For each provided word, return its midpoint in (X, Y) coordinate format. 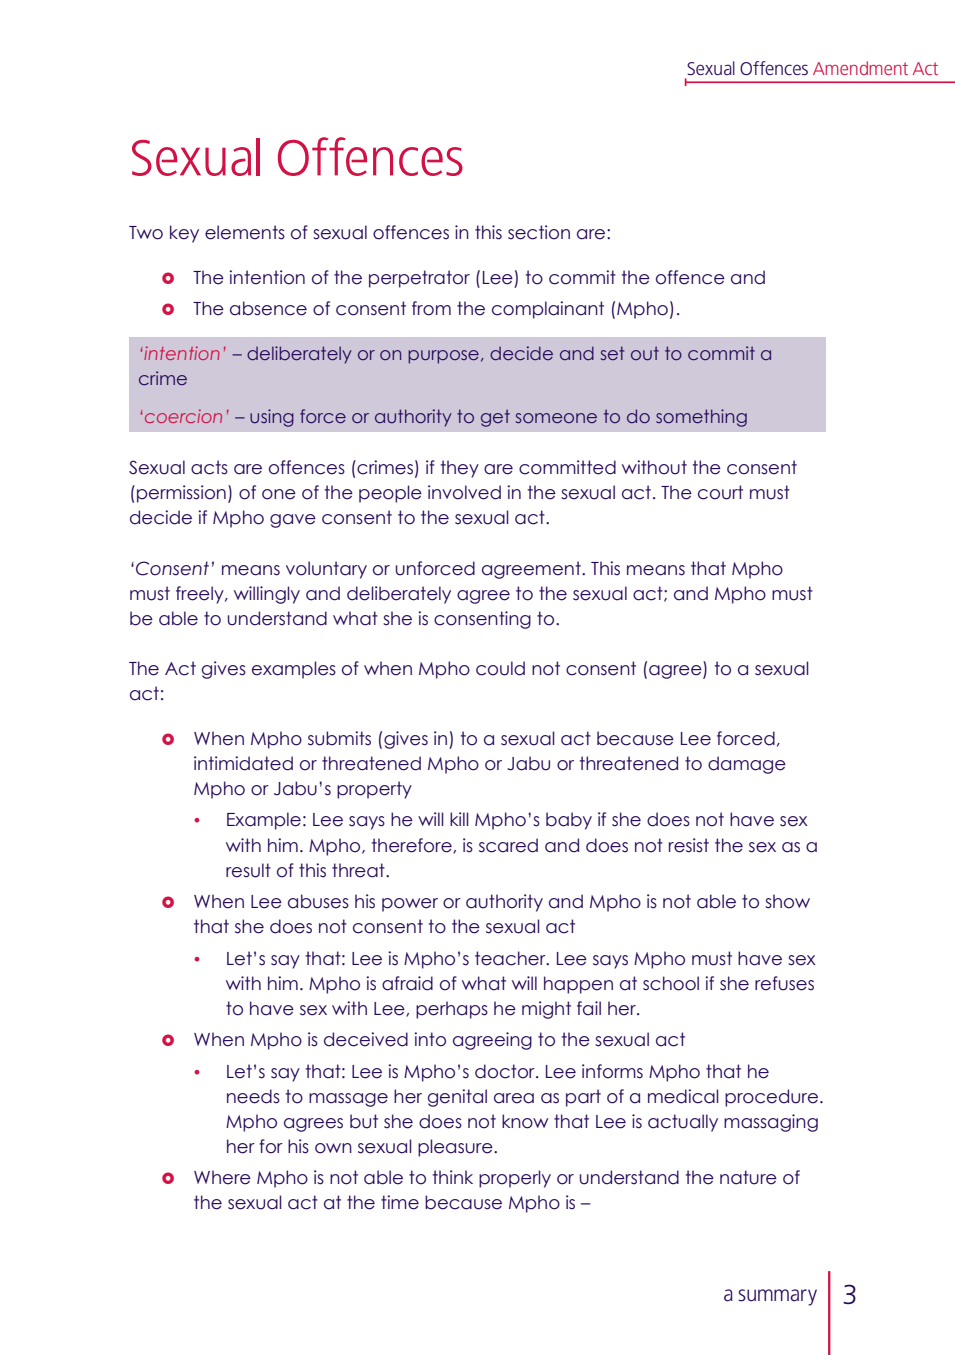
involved (464, 492)
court (720, 492)
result (248, 870)
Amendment (860, 68)
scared (508, 845)
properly (515, 1179)
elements (245, 232)
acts (209, 467)
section (539, 232)
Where (222, 1177)
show (787, 901)
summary (777, 1297)
